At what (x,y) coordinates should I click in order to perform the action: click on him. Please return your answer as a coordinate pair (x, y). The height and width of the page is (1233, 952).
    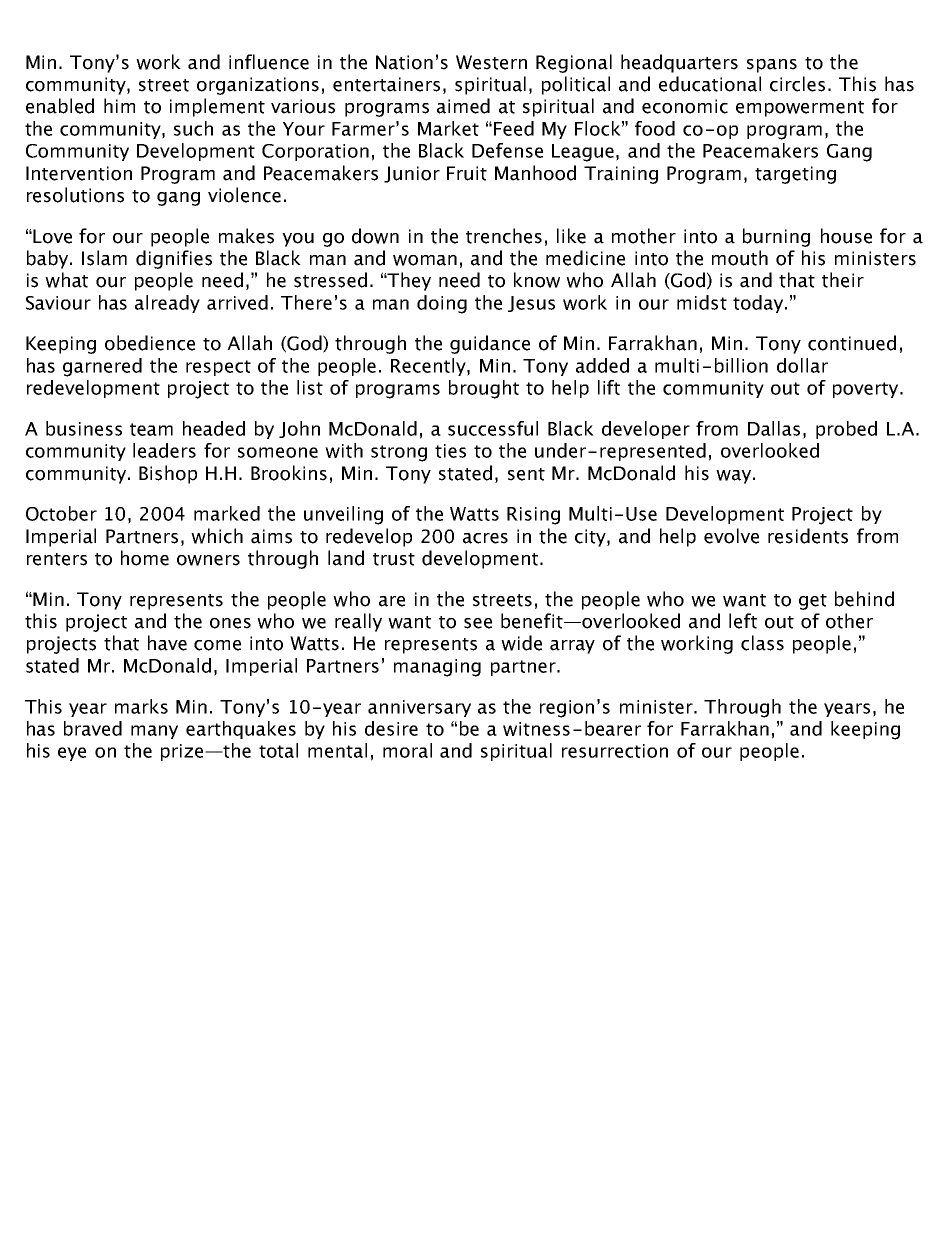
    Looking at the image, I should click on (119, 105).
